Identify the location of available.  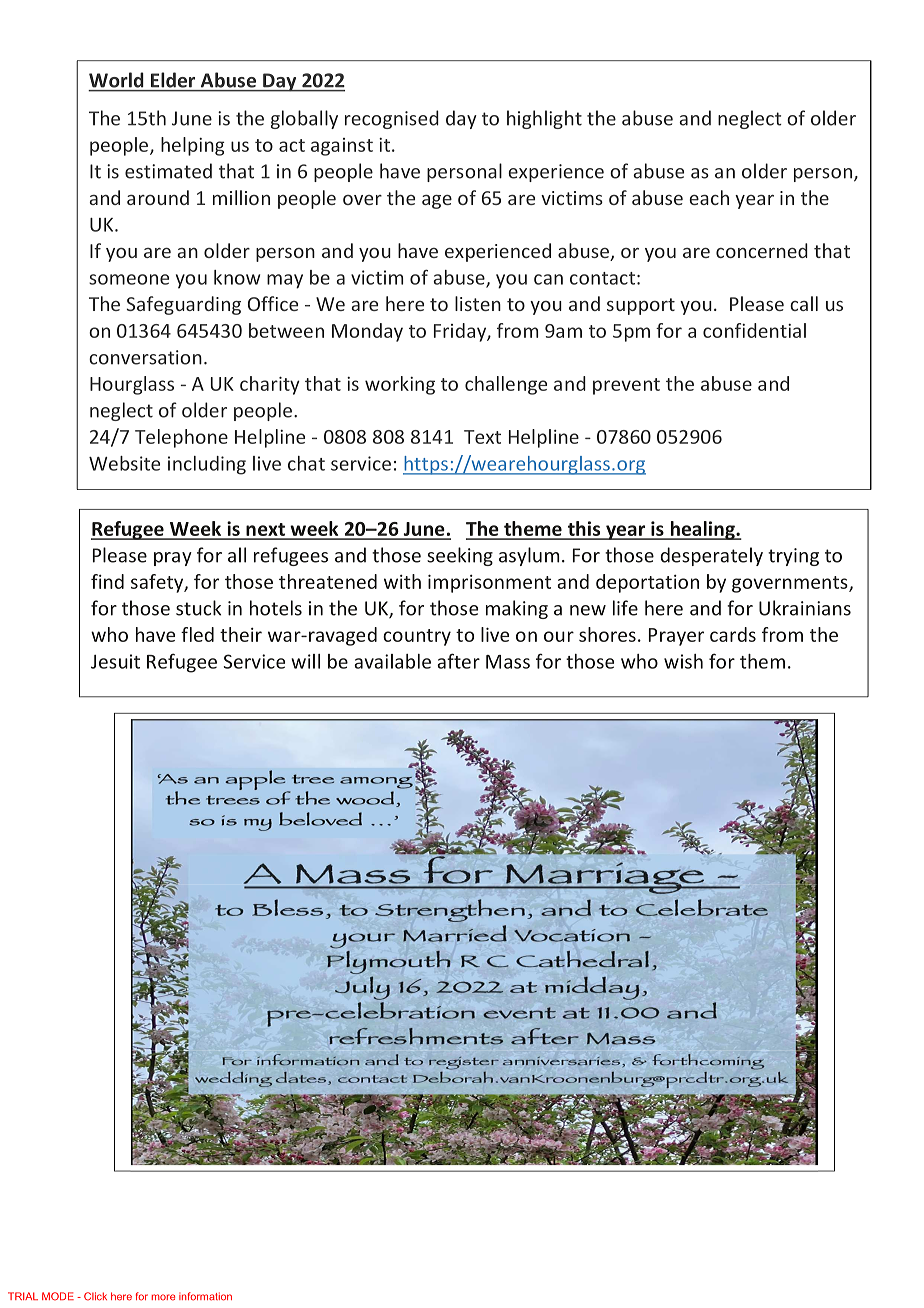
(392, 661).
